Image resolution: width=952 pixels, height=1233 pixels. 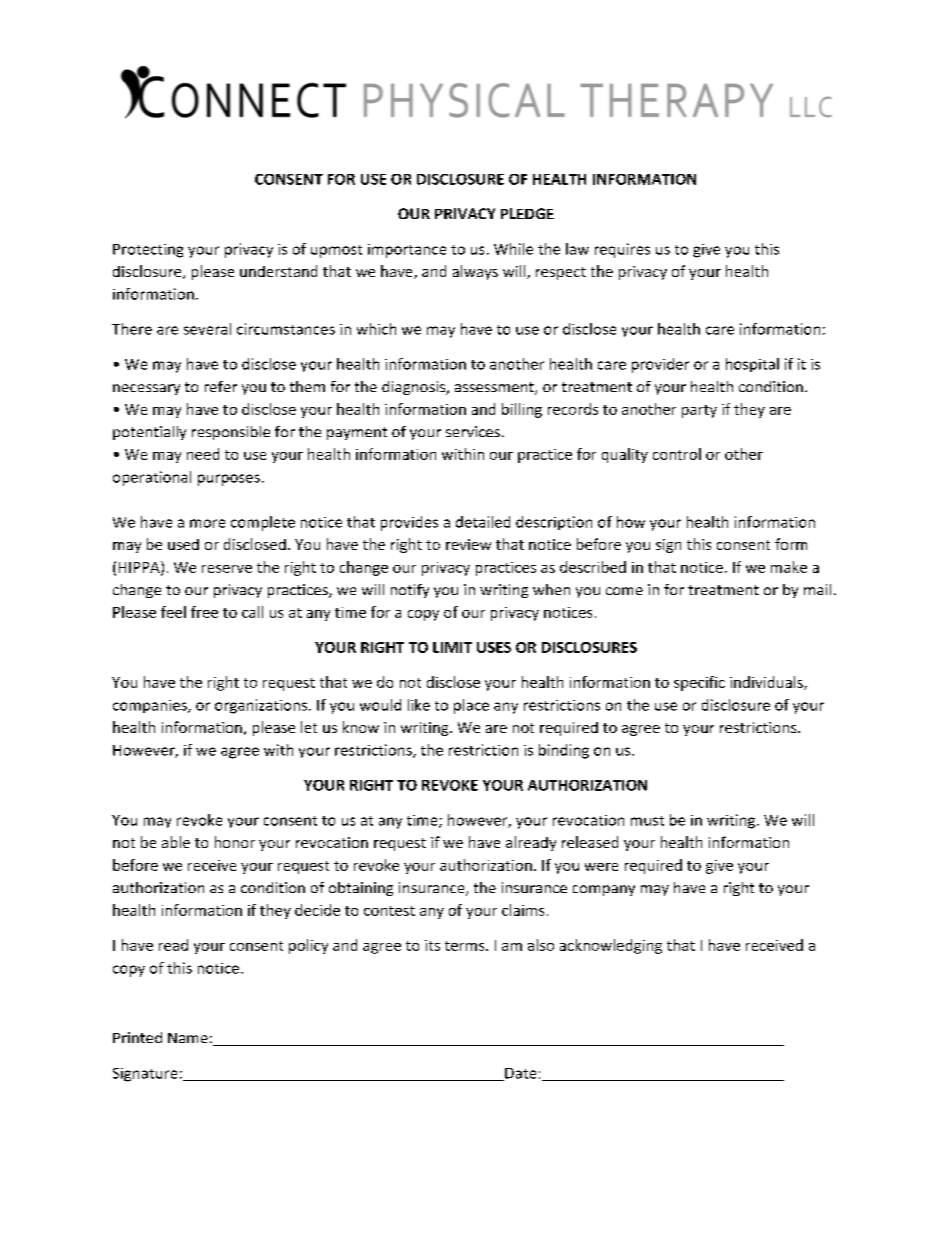 What do you see at coordinates (207, 523) in the document?
I see `more` at bounding box center [207, 523].
